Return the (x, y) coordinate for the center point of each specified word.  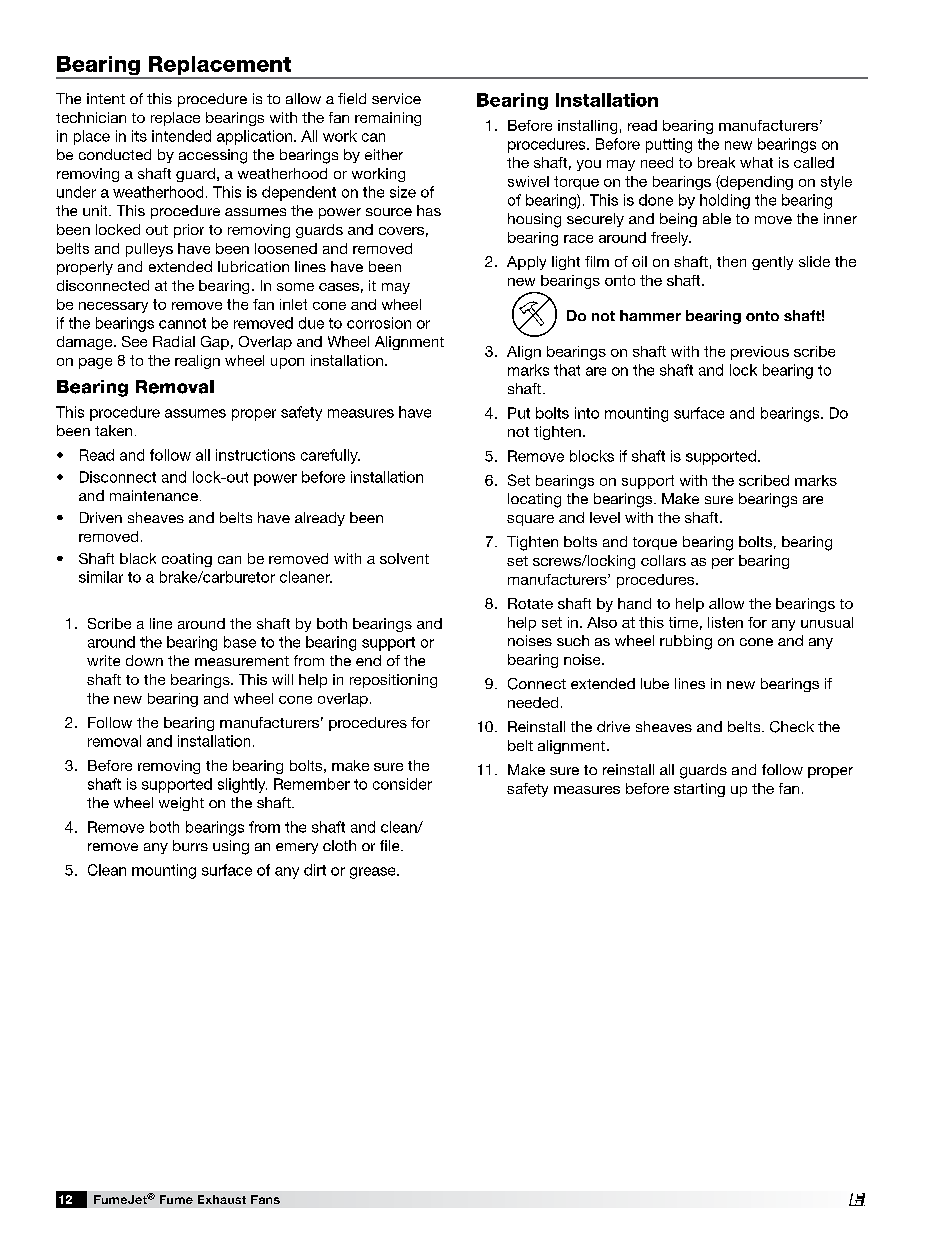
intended (181, 136)
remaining (388, 119)
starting (699, 790)
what (756, 162)
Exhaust (222, 1199)
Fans (265, 1199)
